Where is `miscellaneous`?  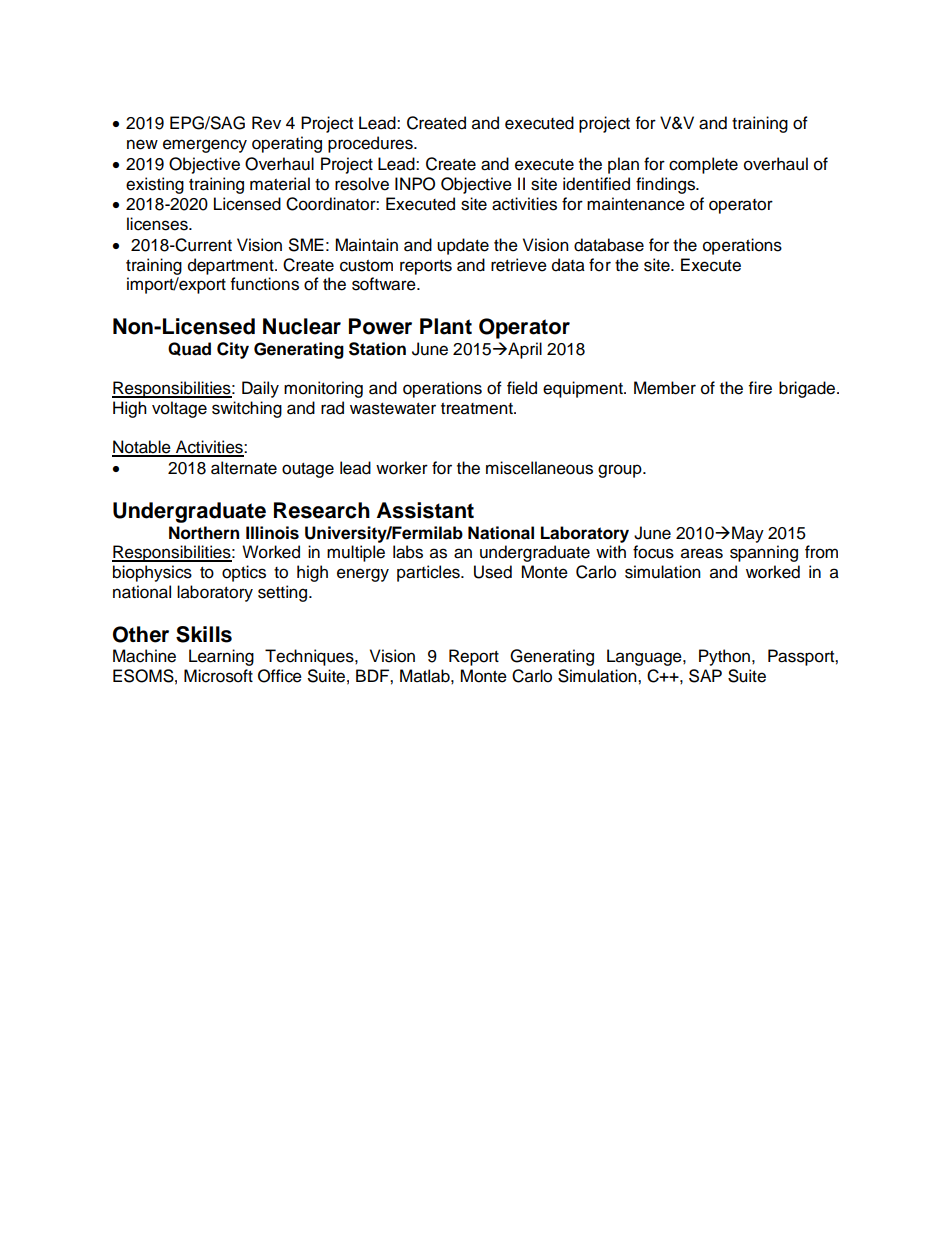
miscellaneous is located at coordinates (539, 468).
